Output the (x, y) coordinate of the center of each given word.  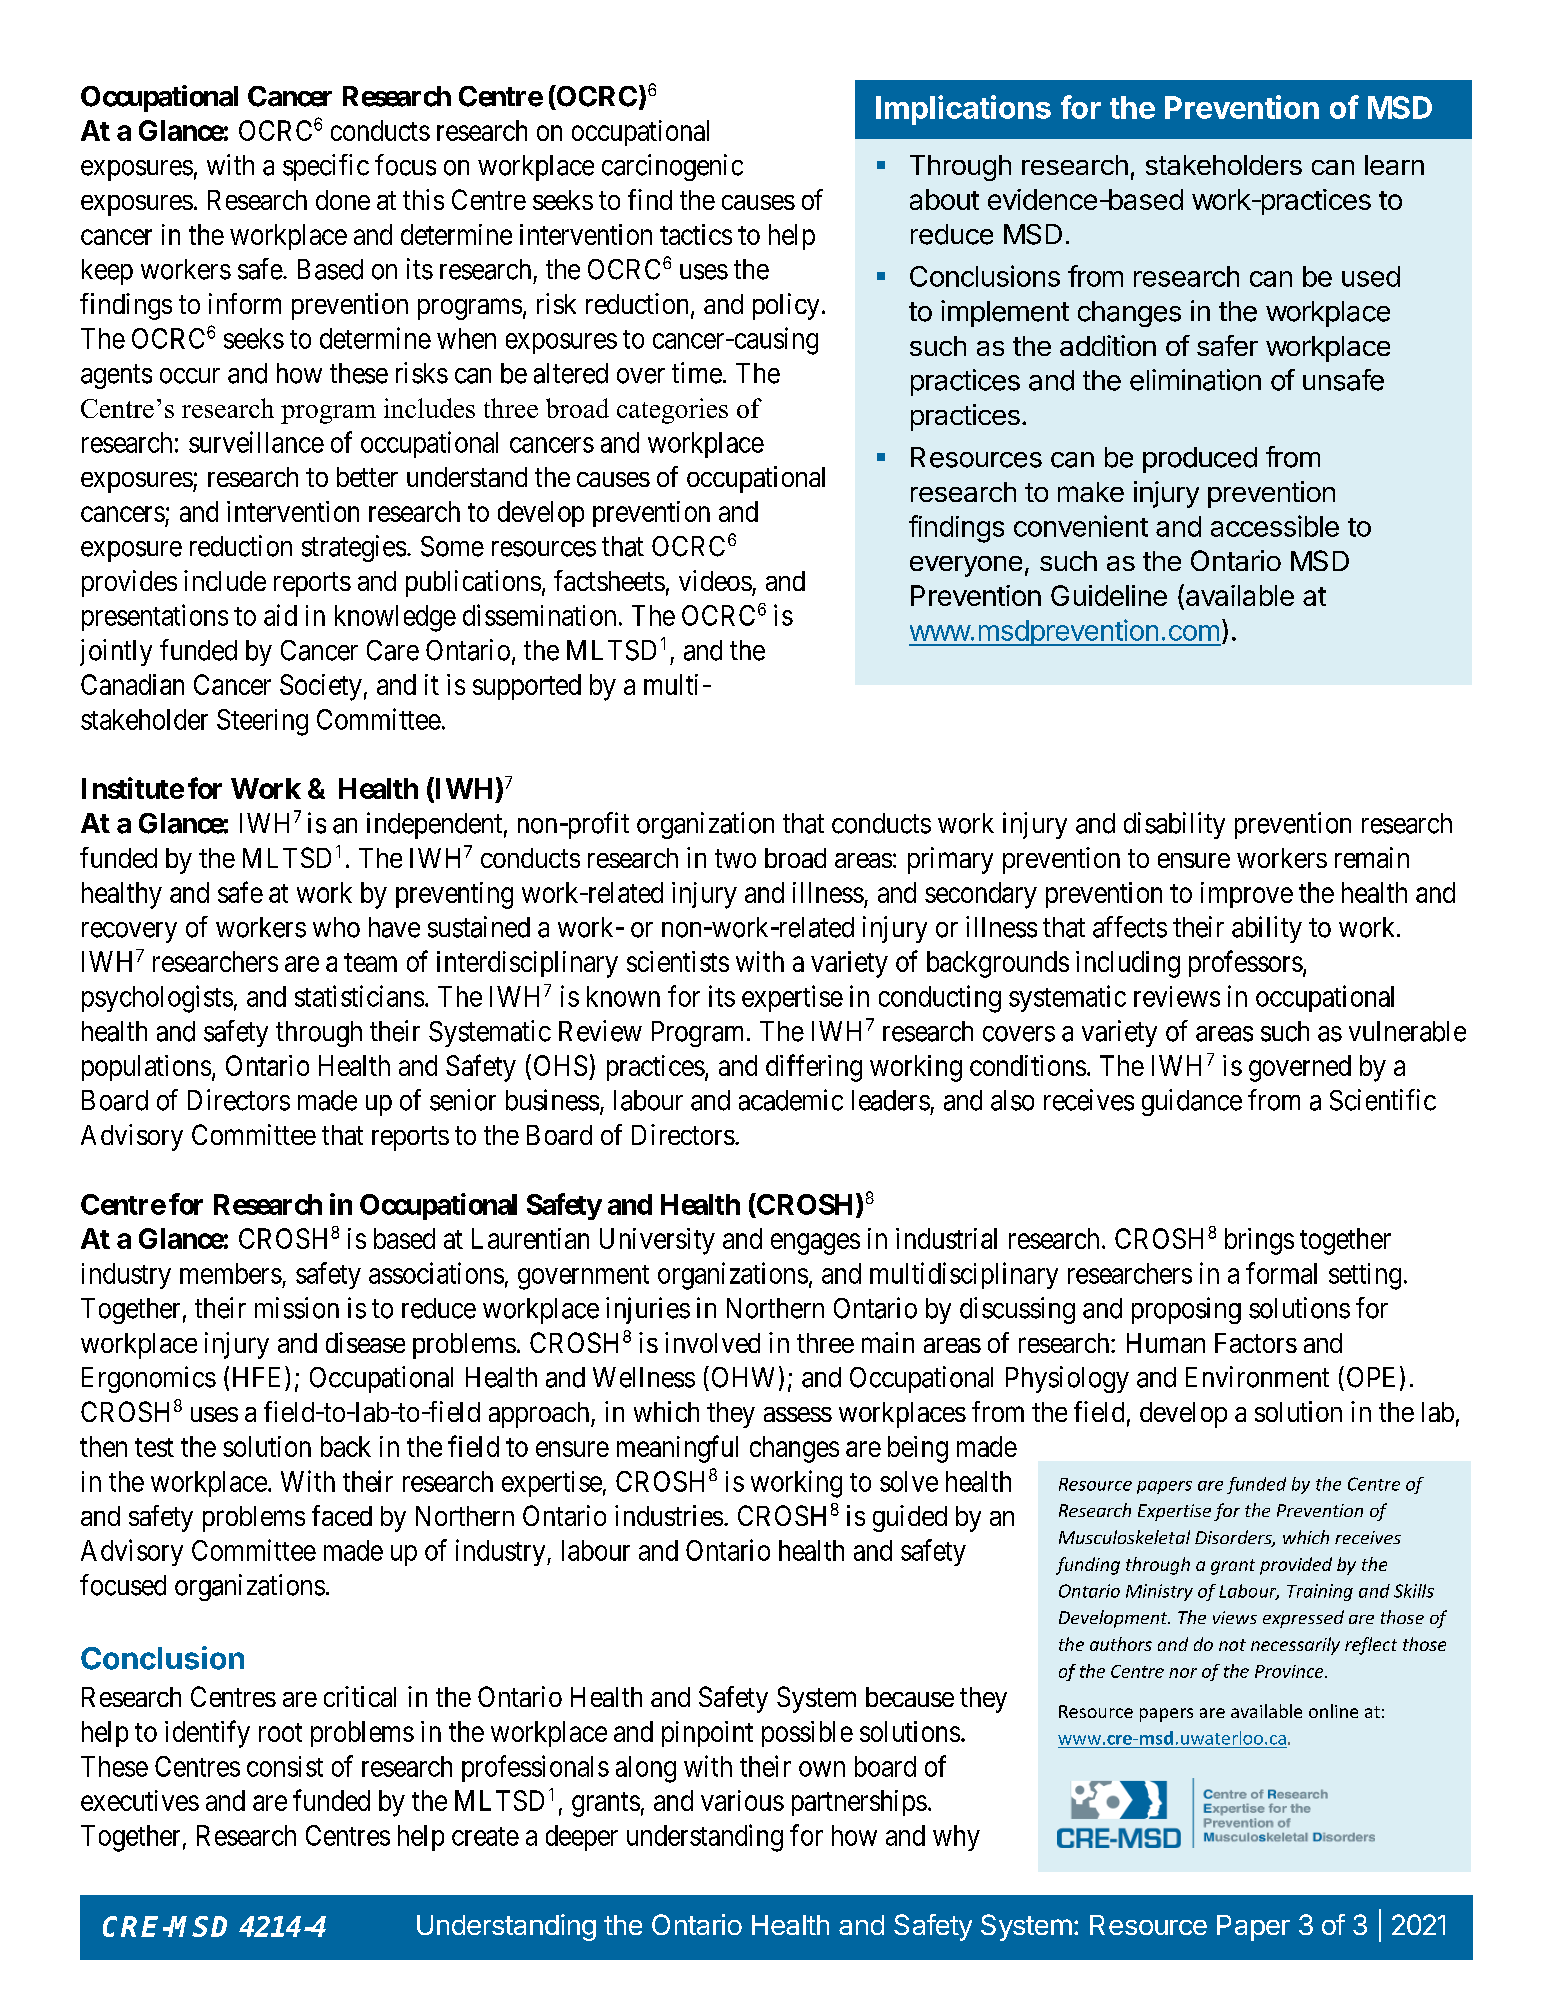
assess (798, 1414)
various (742, 1800)
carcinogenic (672, 167)
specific (326, 167)
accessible (1275, 526)
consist (285, 1766)
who (336, 927)
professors (1246, 963)
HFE (259, 1376)
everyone (966, 566)
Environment (1257, 1377)
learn (1394, 165)
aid (280, 615)
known (623, 996)
